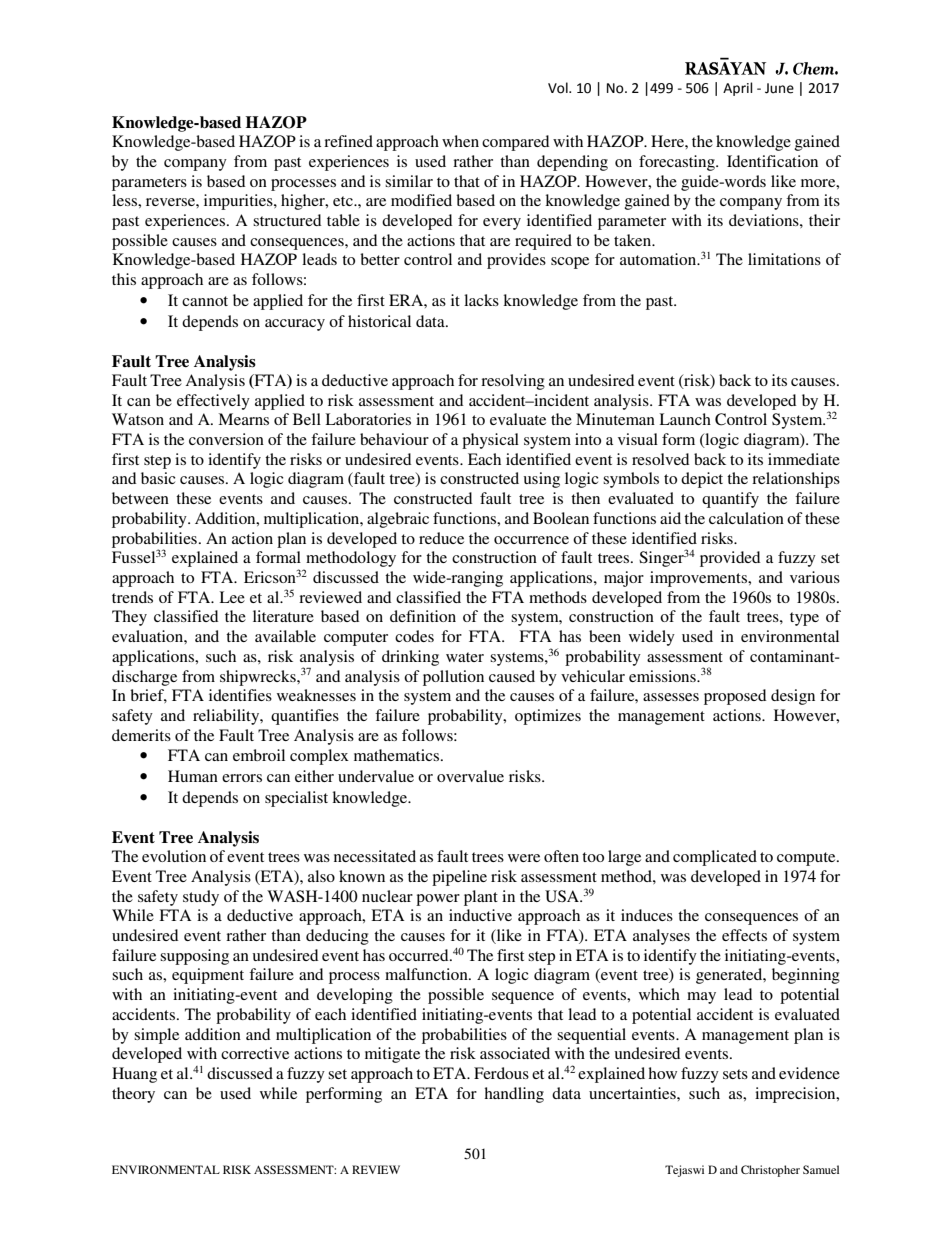 This document has width=952, height=1233. I want to click on impurities, so click(239, 202).
